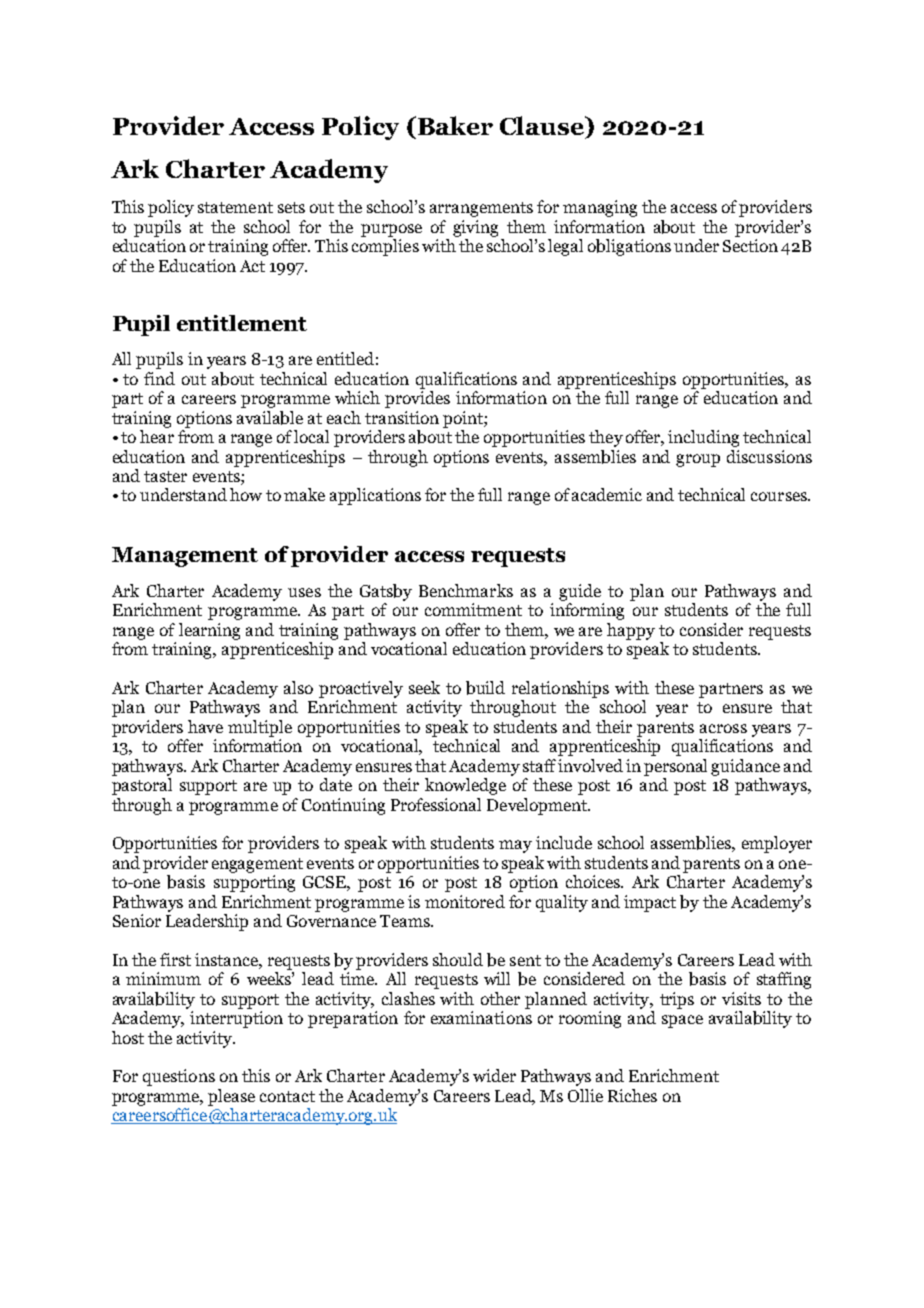 The width and height of the image is (924, 1308). I want to click on commitment, so click(473, 609).
